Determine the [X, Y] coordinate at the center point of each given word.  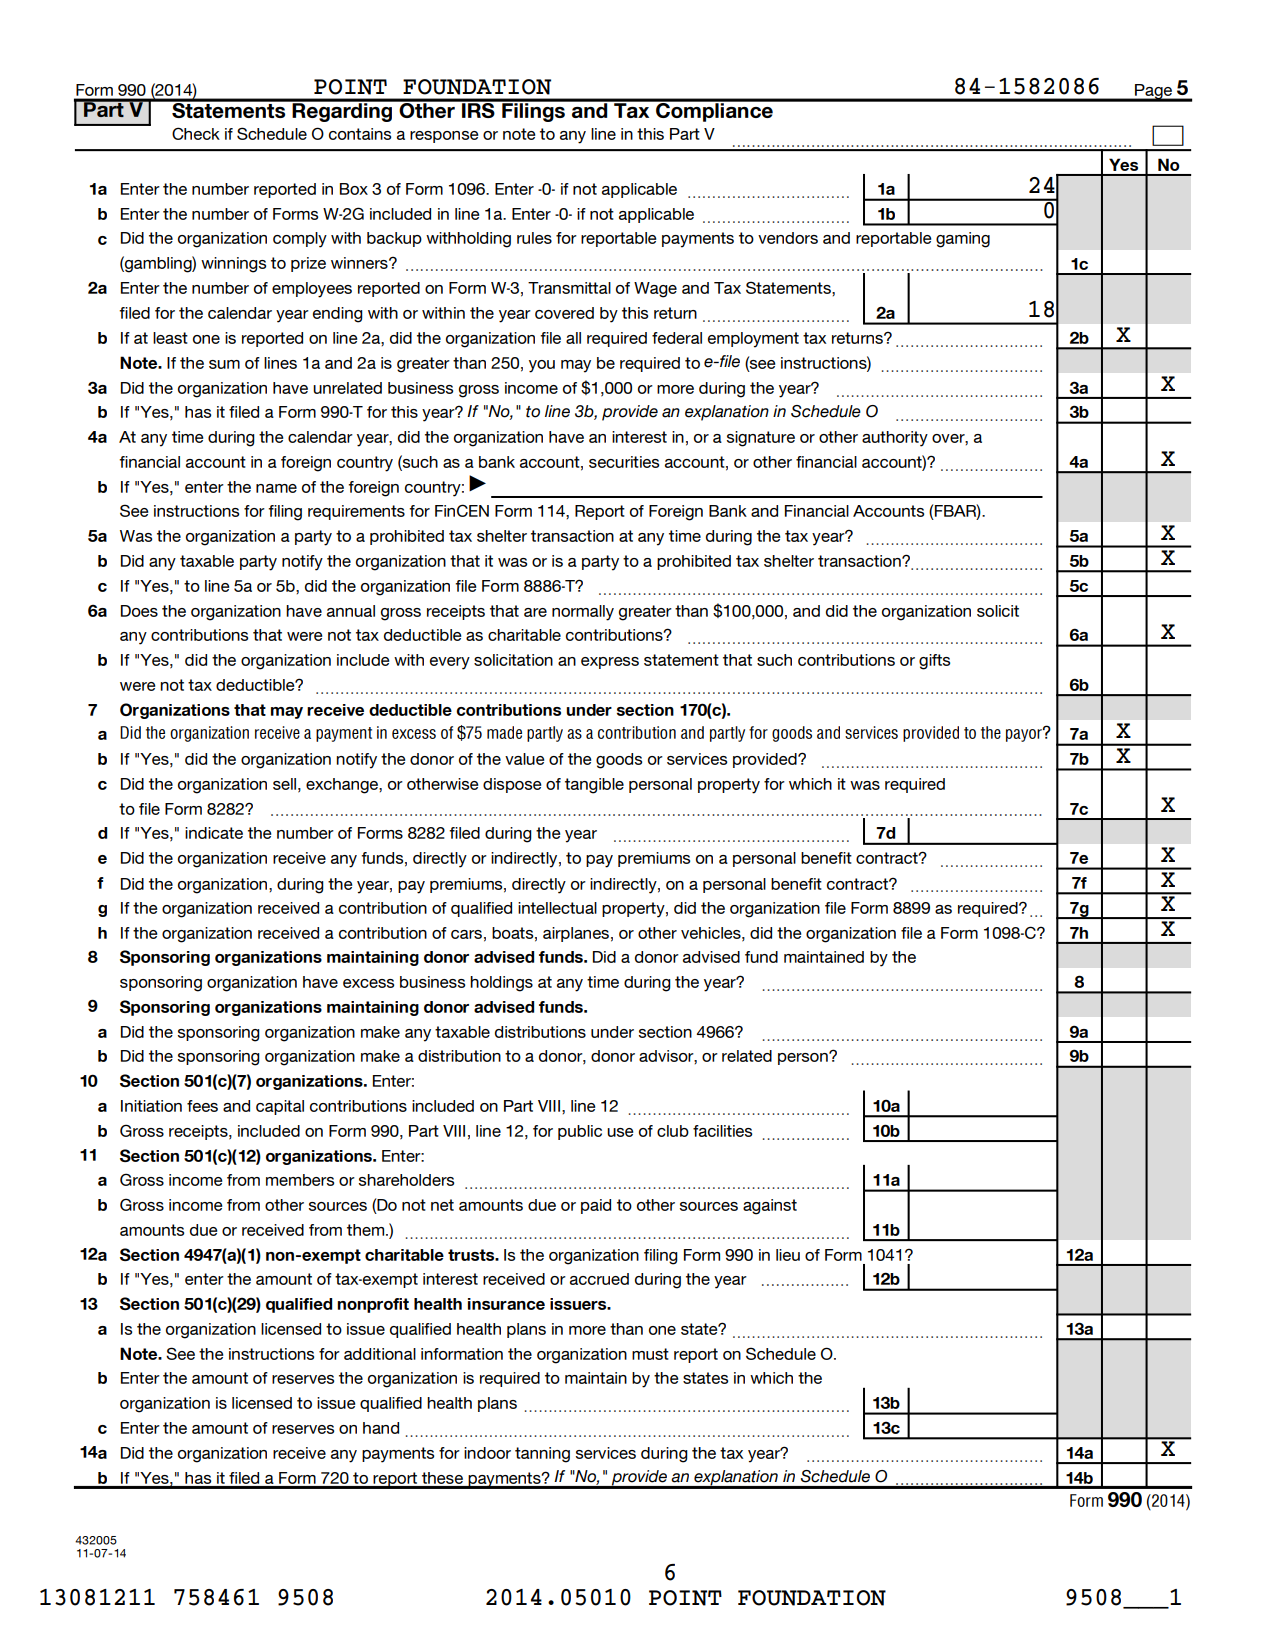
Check [196, 133]
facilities [722, 1131]
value [524, 759]
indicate [214, 833]
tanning [542, 1455]
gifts [934, 662]
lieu [788, 1255]
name [276, 488]
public [580, 1132]
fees [202, 1106]
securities [624, 462]
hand [381, 1428]
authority [895, 439]
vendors [788, 238]
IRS [478, 109]
